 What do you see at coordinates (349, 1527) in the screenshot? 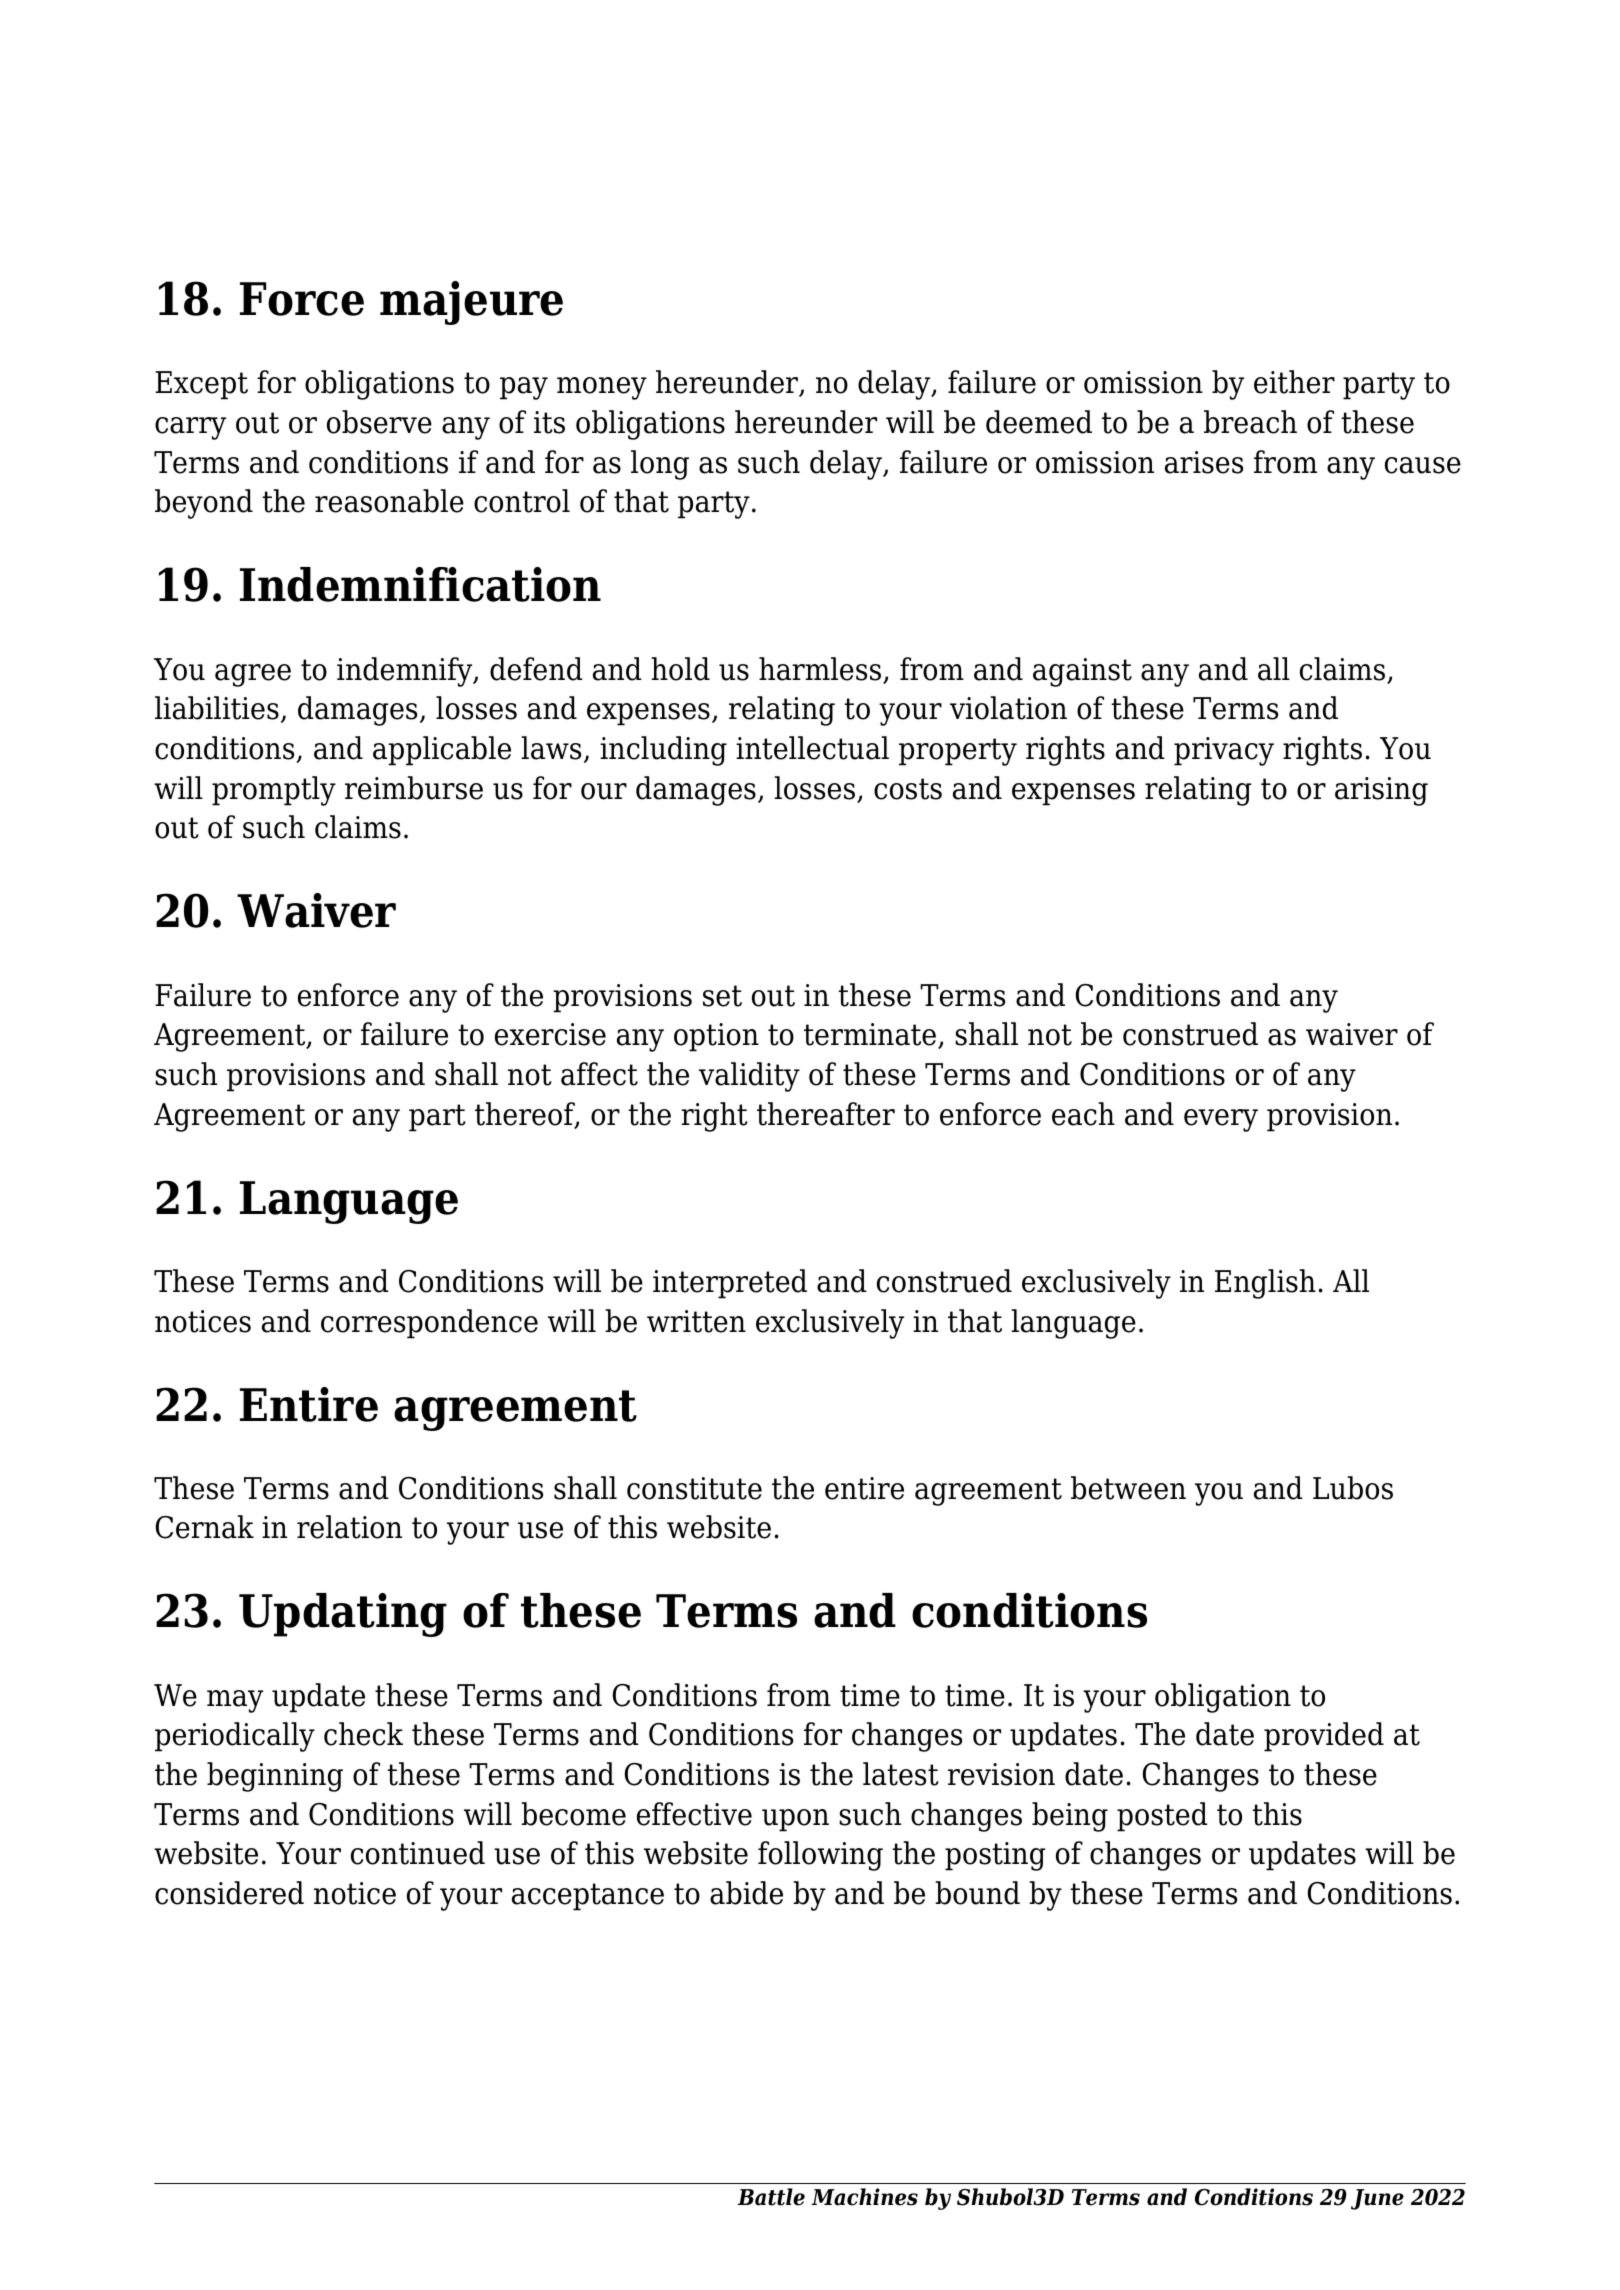
I see `relation` at bounding box center [349, 1527].
